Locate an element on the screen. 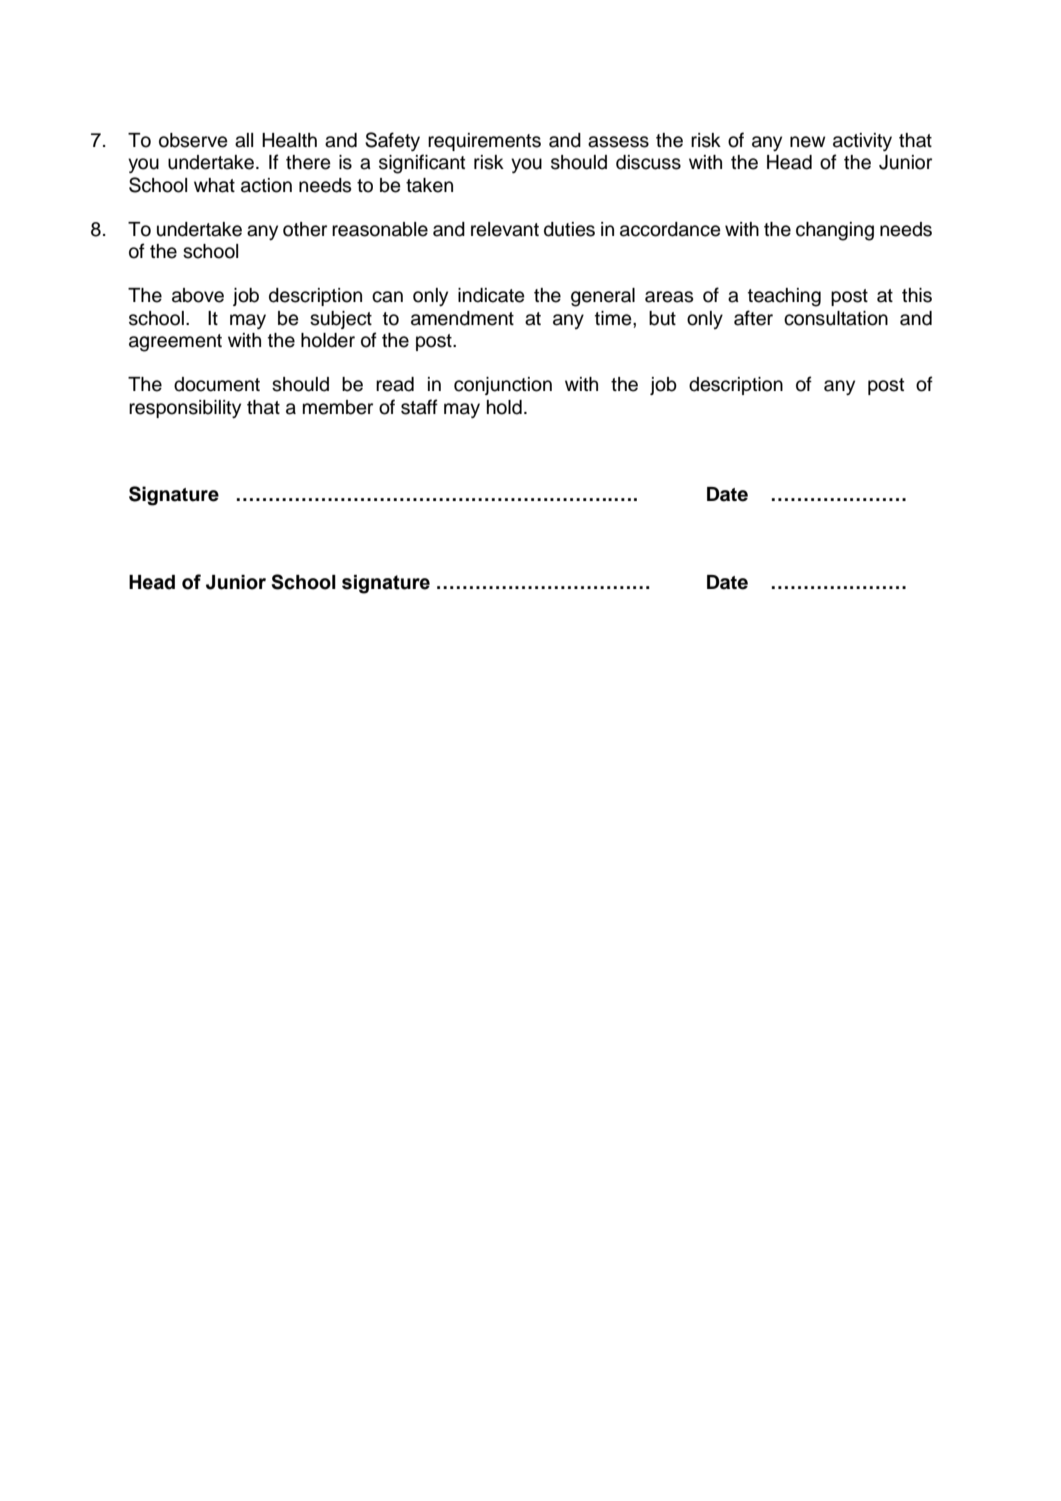 The height and width of the screenshot is (1501, 1061). all is located at coordinates (244, 140).
